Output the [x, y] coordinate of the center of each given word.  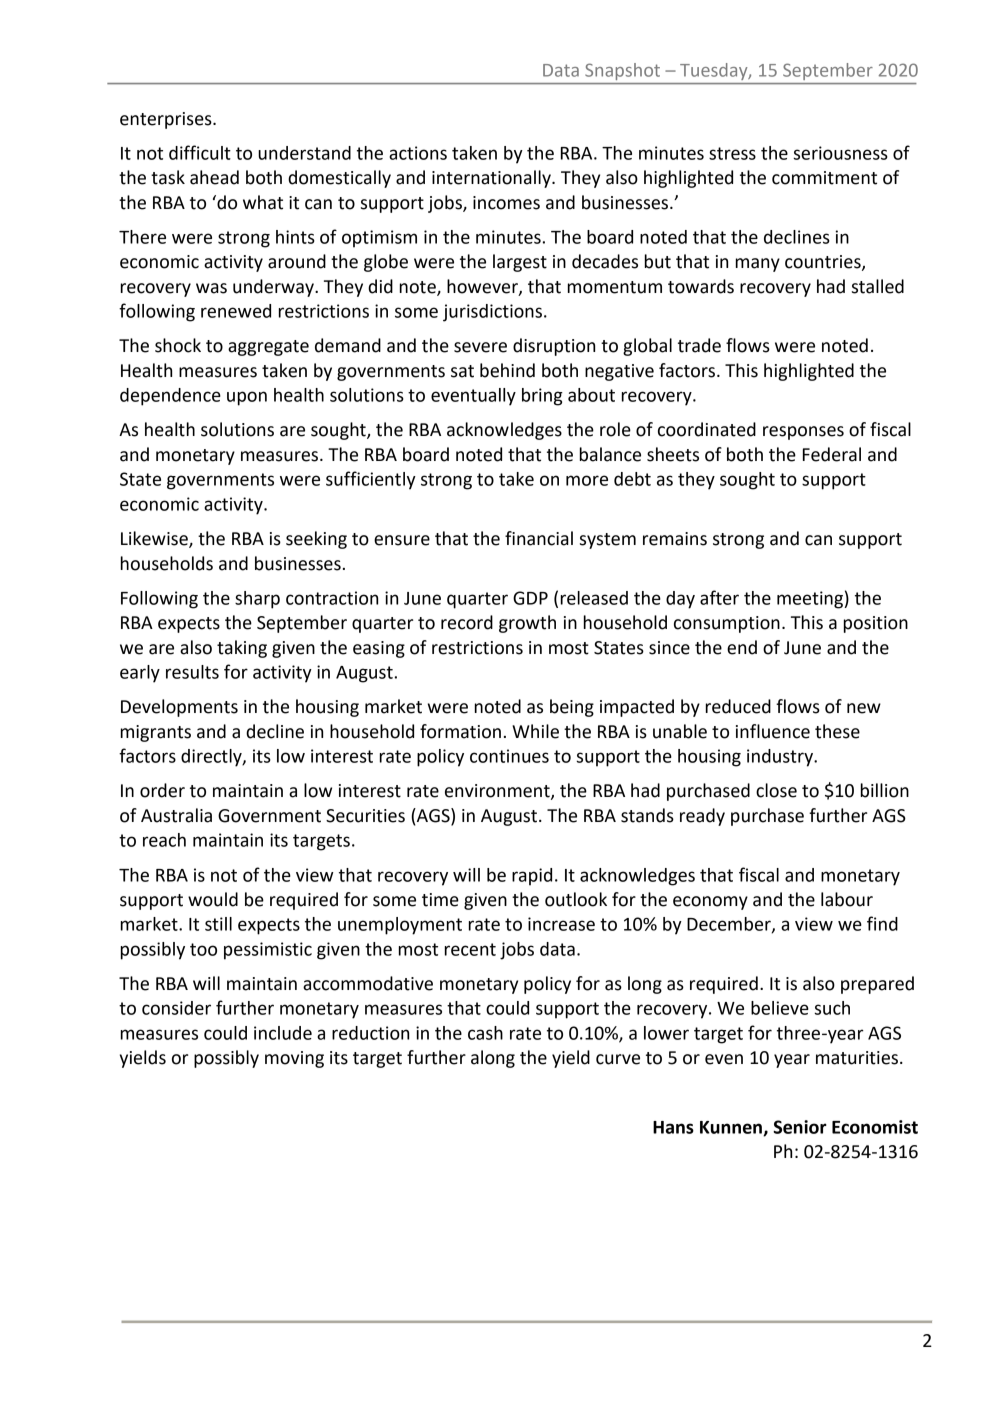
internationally [492, 179]
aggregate [268, 348]
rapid [532, 877]
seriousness [840, 153]
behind [507, 370]
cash [485, 1033]
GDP [530, 598]
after [719, 597]
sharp [257, 600]
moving [294, 1059]
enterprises [167, 120]
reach [164, 840]
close [776, 790]
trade [699, 345]
